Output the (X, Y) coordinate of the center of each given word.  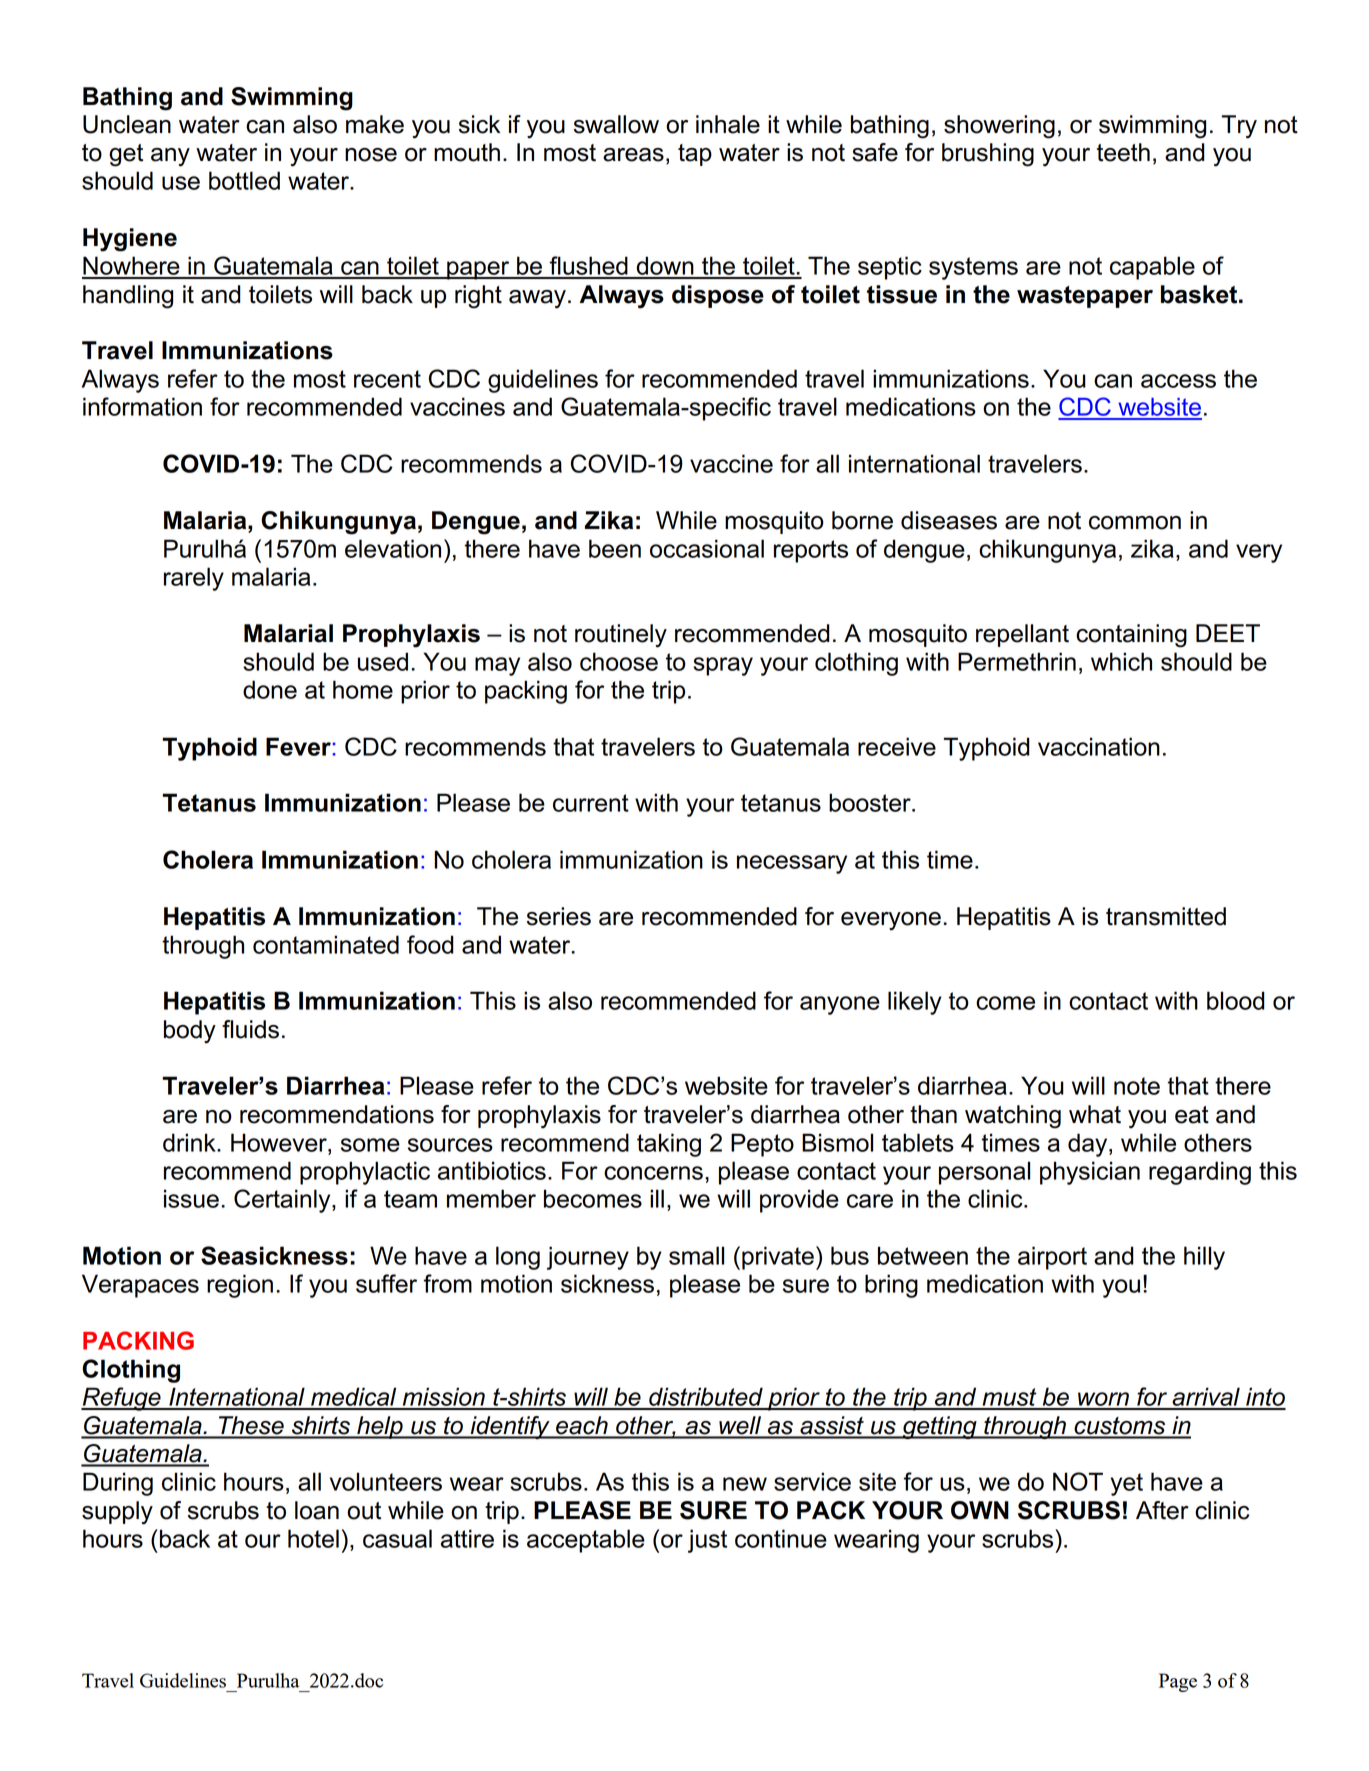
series (559, 916)
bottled (244, 180)
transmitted (1166, 916)
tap (695, 155)
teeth (1123, 152)
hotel (313, 1538)
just (707, 1541)
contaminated (326, 944)
